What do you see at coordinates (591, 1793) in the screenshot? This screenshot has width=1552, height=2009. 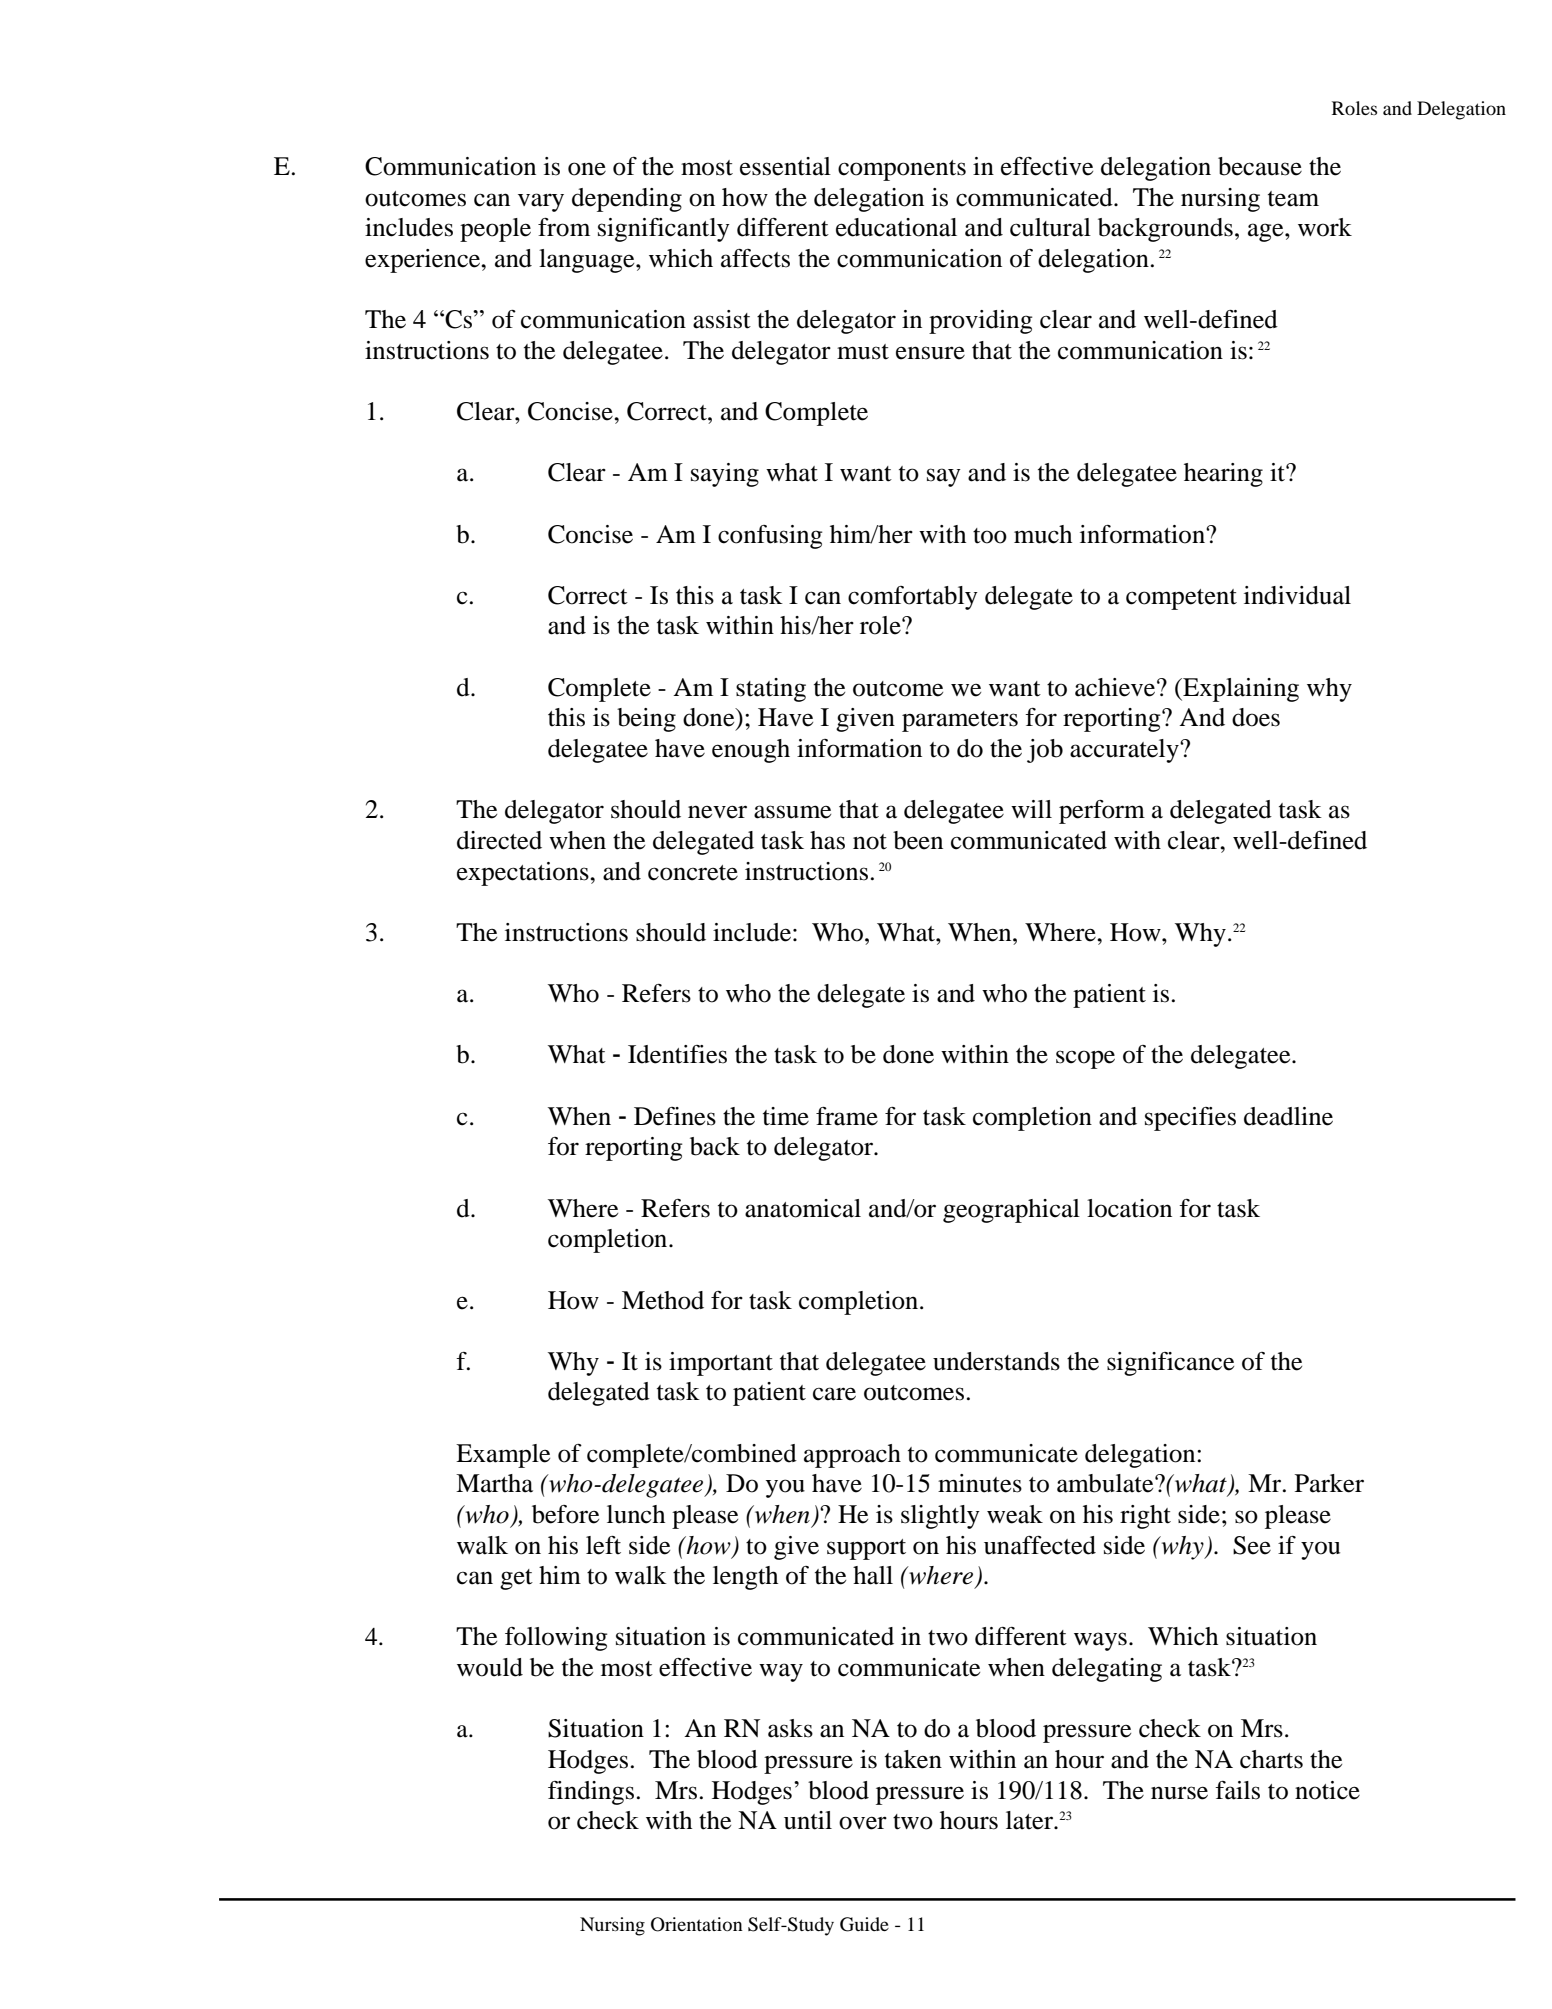 I see `findings` at bounding box center [591, 1793].
